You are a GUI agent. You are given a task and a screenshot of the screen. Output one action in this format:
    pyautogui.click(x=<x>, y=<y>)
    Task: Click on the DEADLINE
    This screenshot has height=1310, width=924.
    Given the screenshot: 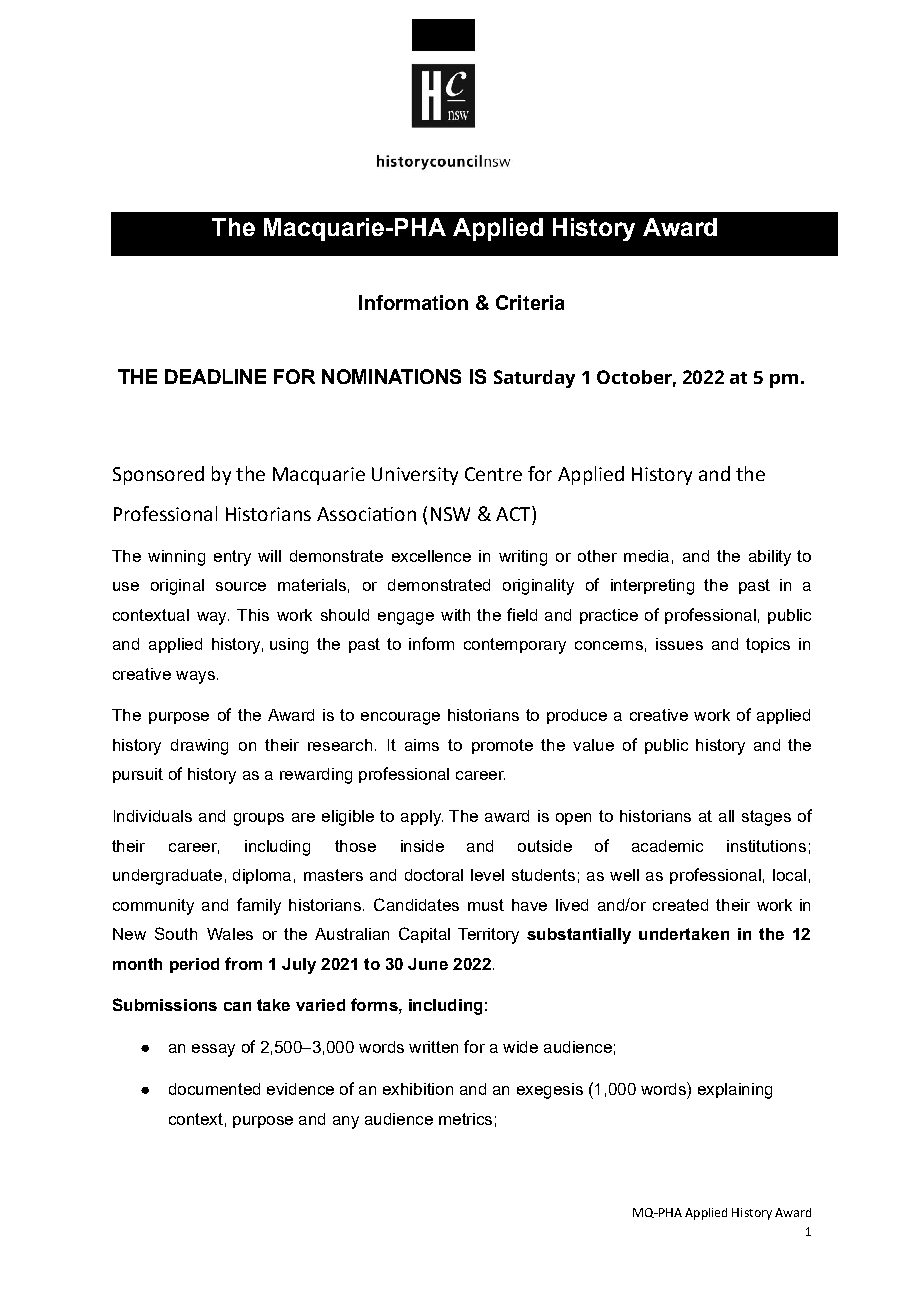 What is the action you would take?
    pyautogui.click(x=215, y=376)
